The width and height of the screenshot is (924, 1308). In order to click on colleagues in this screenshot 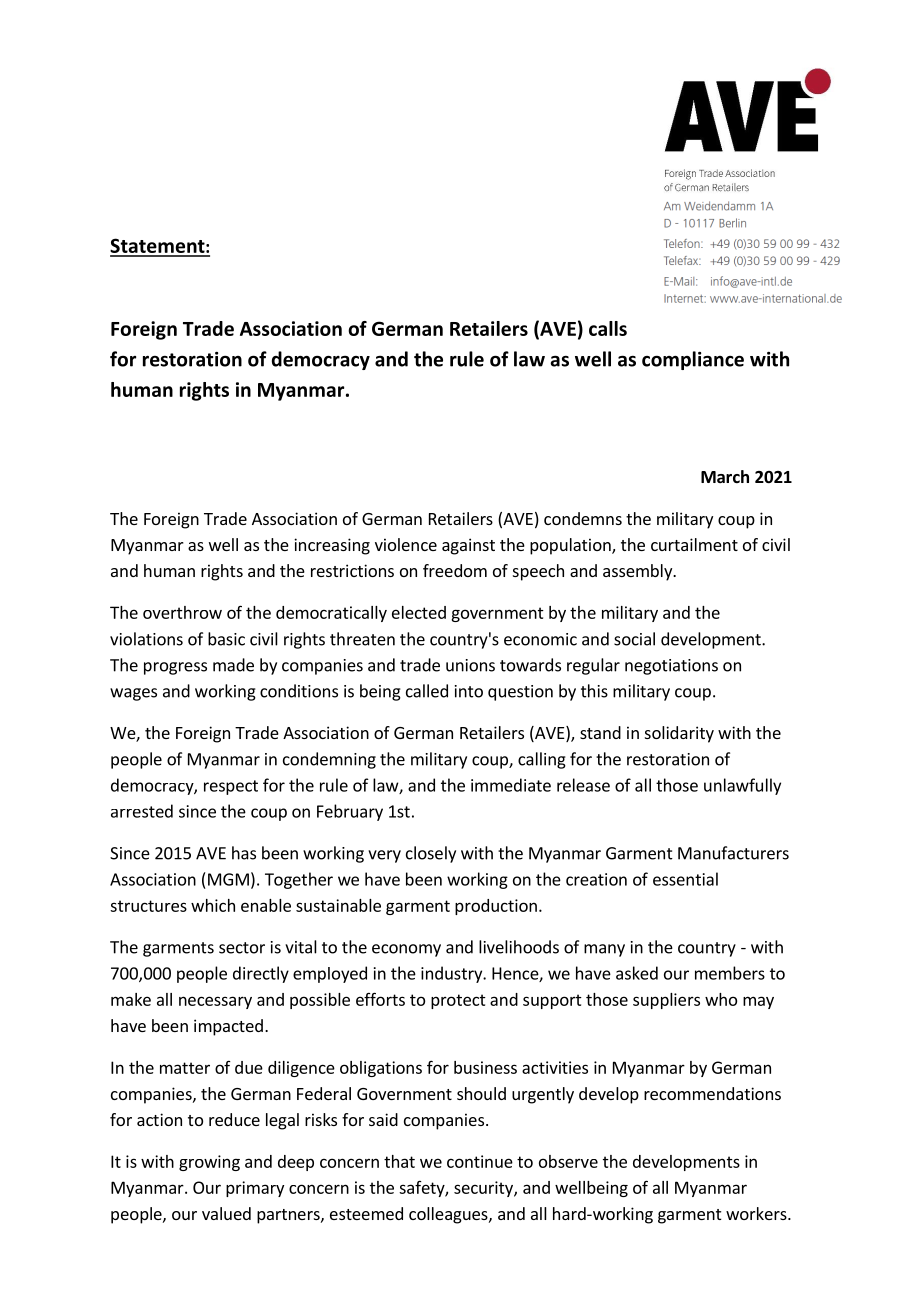, I will do `click(449, 1215)`.
